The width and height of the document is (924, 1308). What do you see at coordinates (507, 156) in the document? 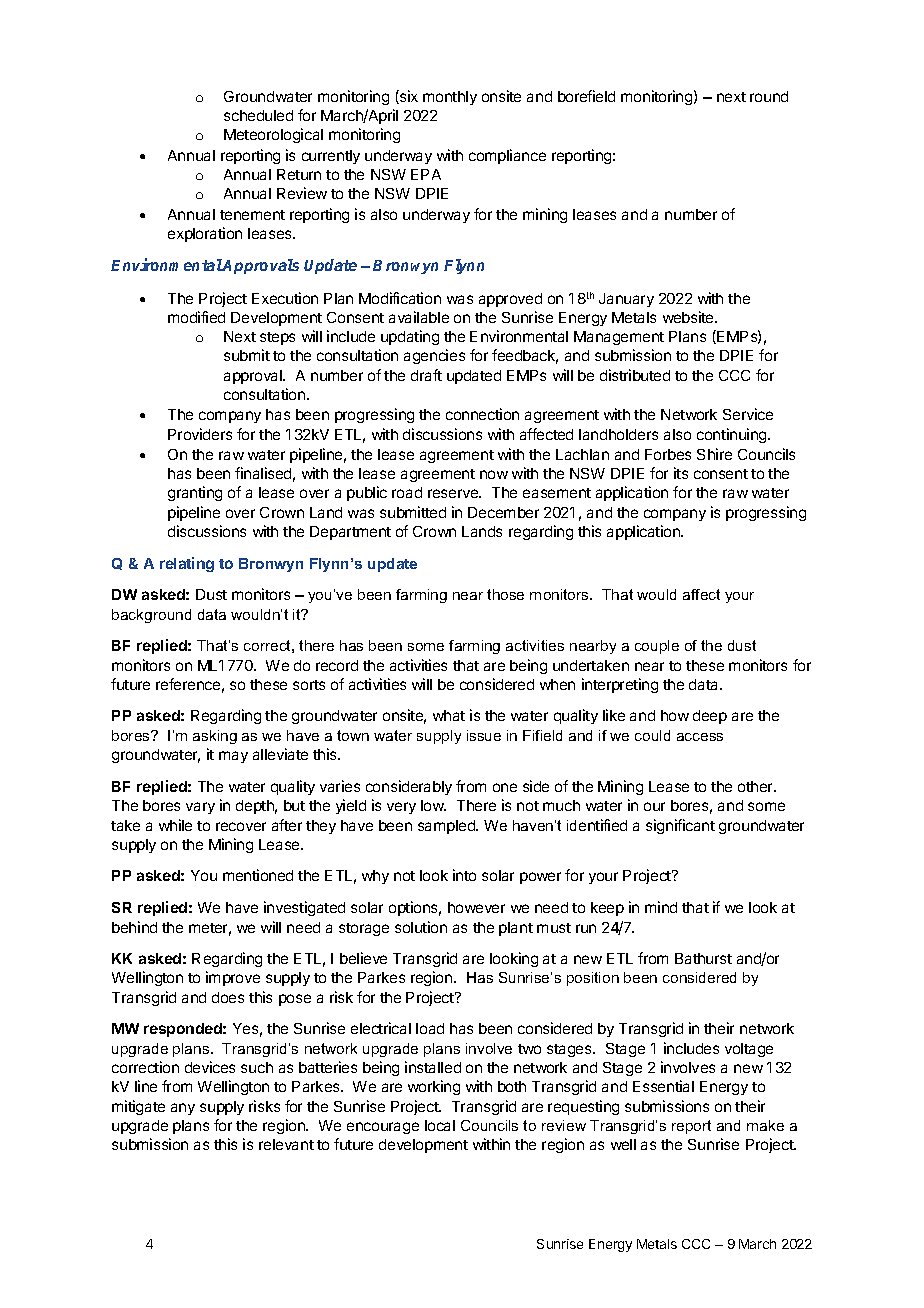
I see `compliance` at bounding box center [507, 156].
